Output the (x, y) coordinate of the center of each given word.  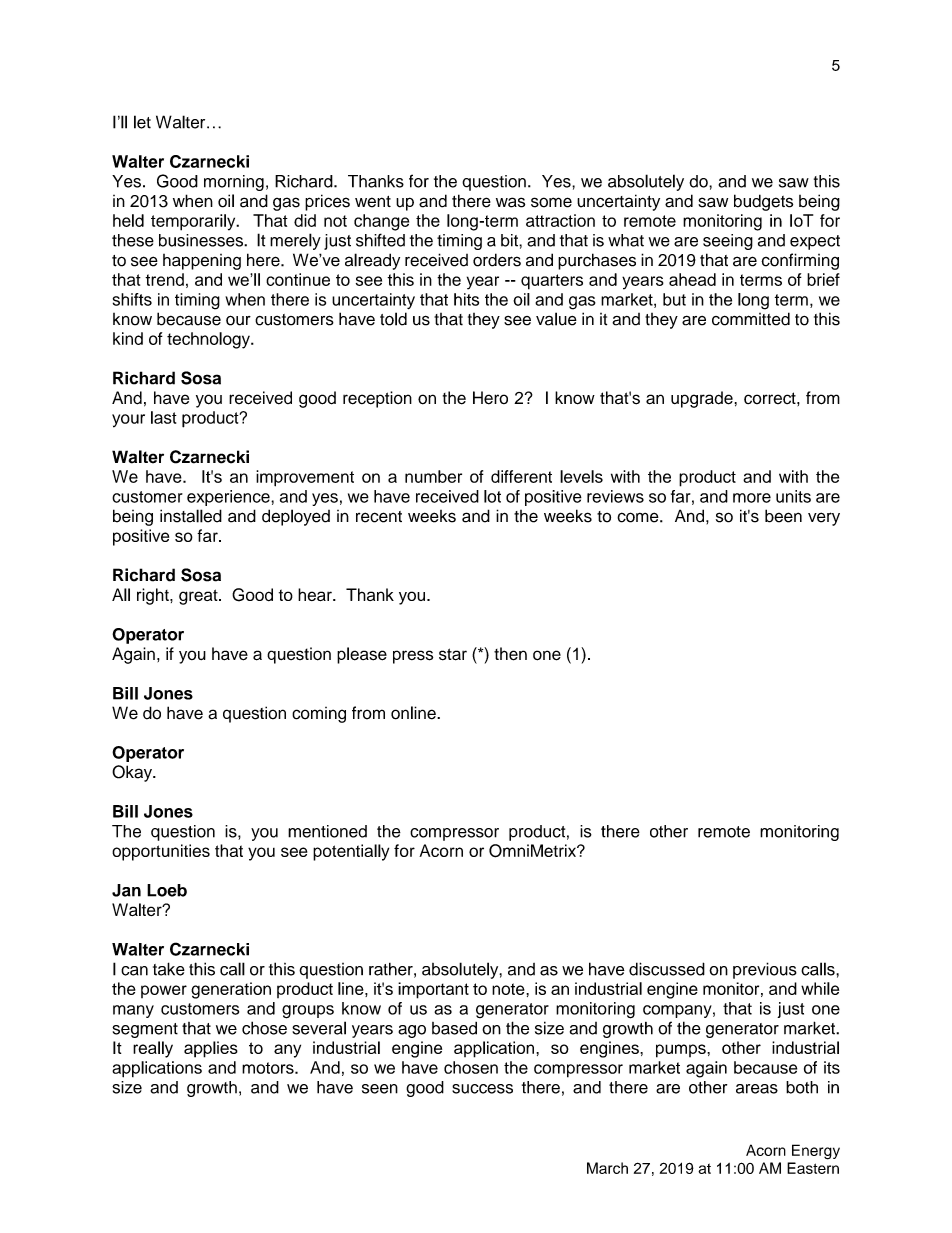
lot (492, 496)
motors (269, 1068)
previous (765, 970)
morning (234, 183)
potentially (351, 852)
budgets (763, 202)
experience (229, 498)
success (482, 1089)
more (752, 498)
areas (757, 1089)
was (510, 202)
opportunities (161, 852)
